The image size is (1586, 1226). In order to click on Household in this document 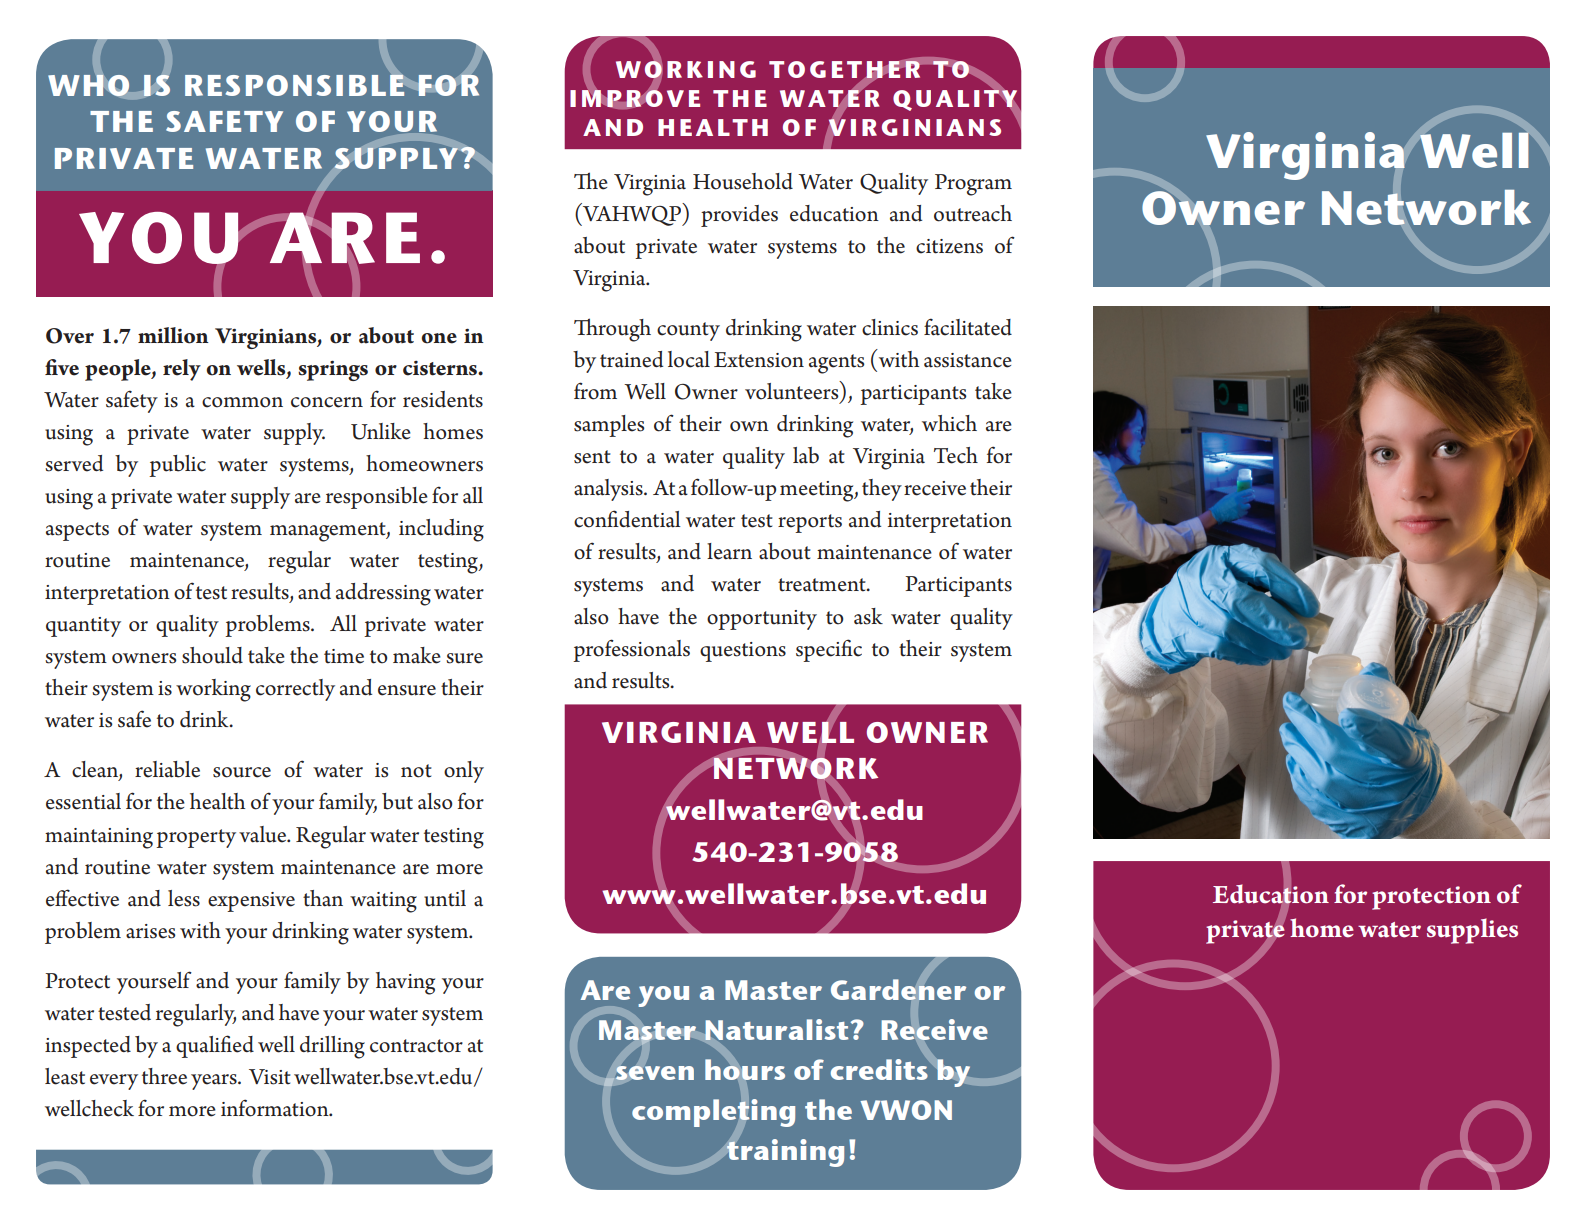, I will do `click(743, 181)`.
